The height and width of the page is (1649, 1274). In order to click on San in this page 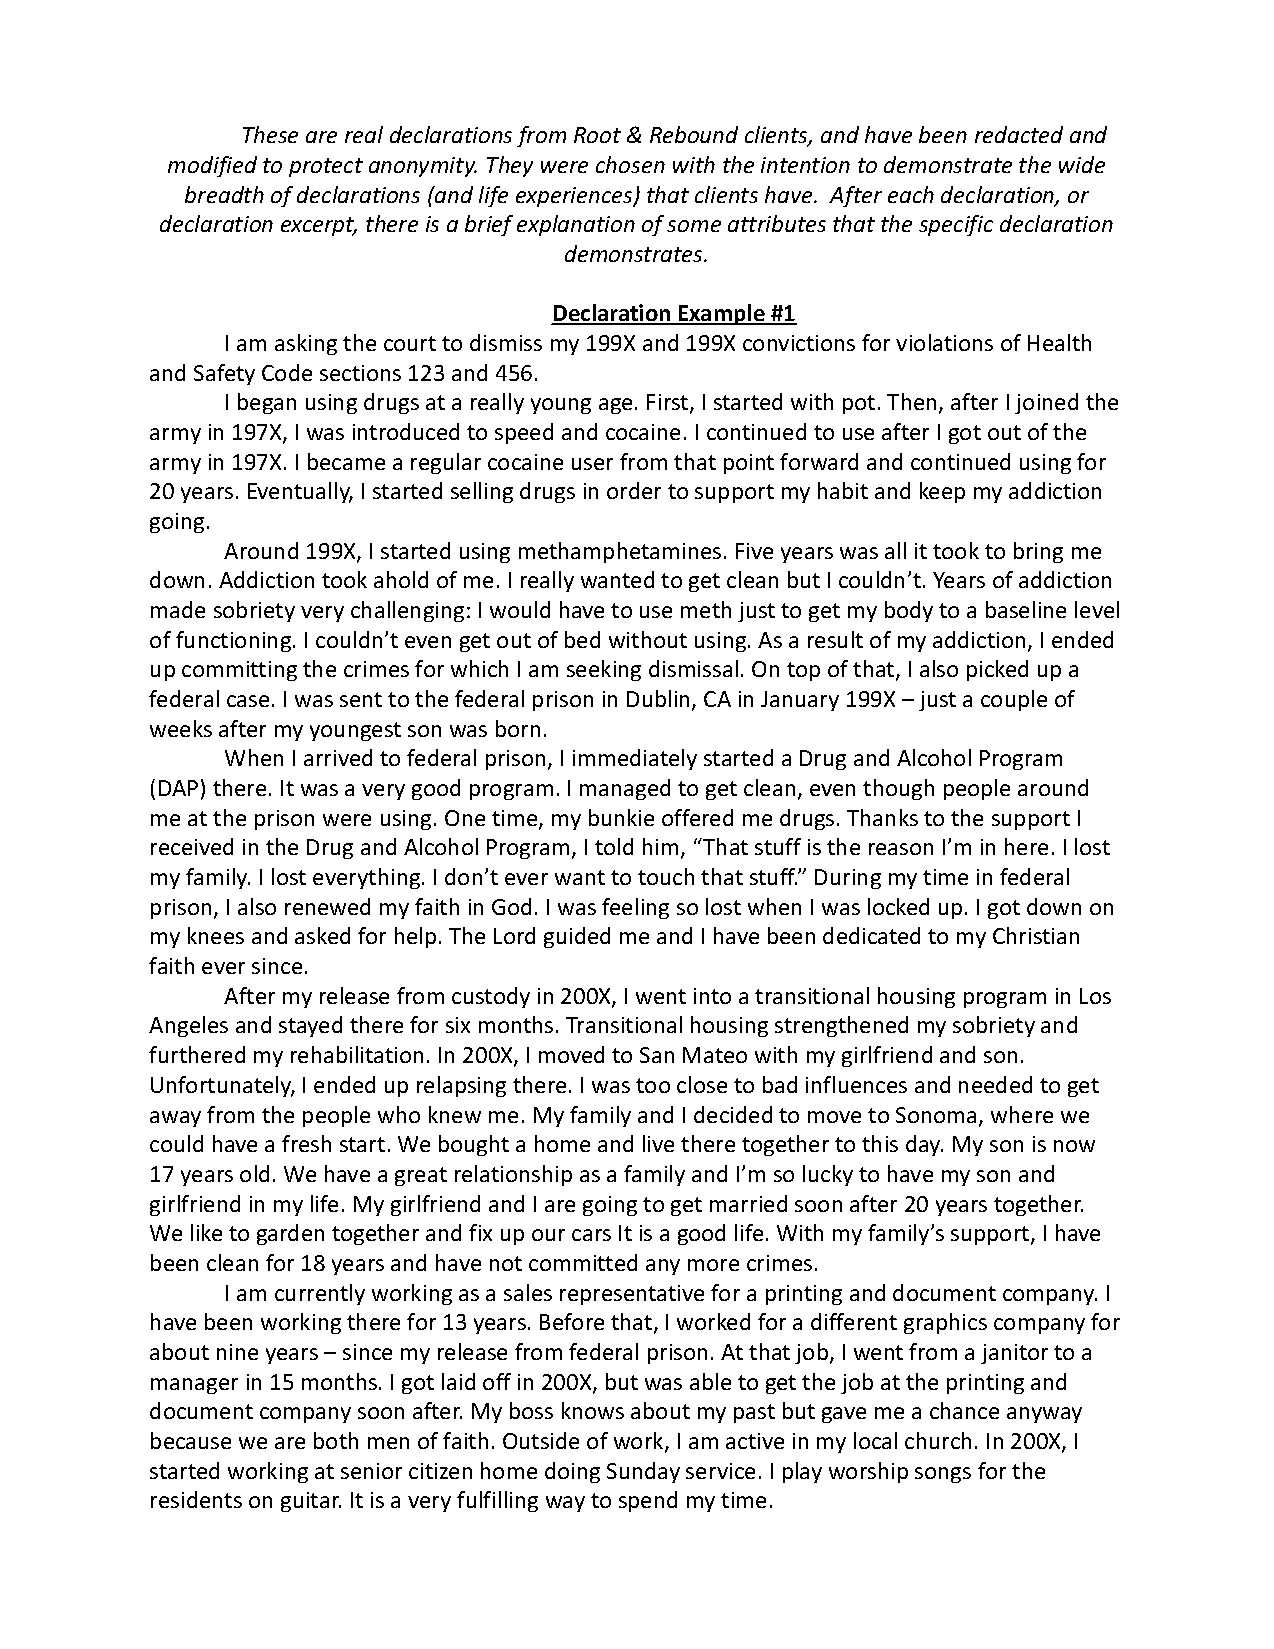, I will do `click(657, 1055)`.
